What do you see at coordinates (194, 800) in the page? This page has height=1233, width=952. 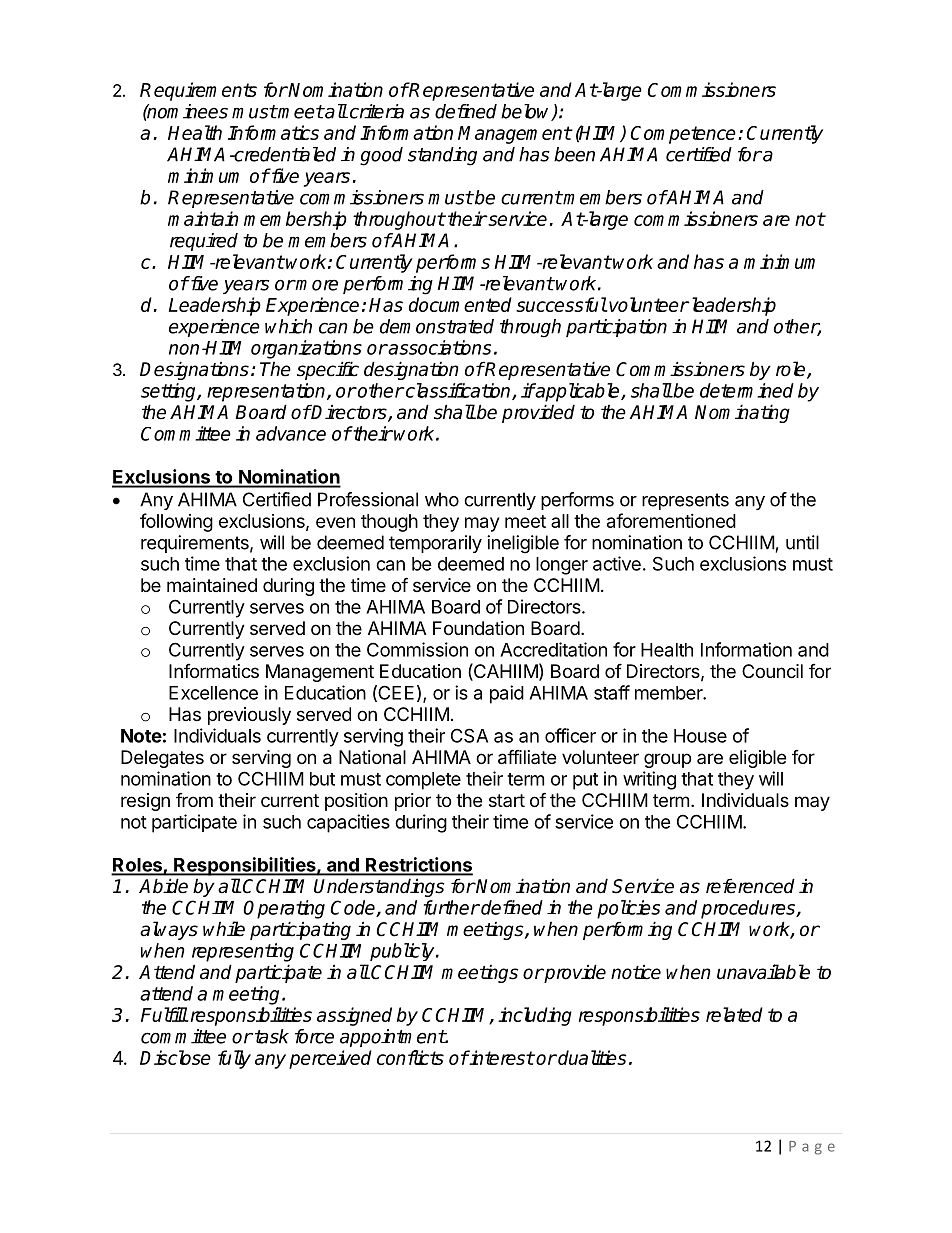 I see `from` at bounding box center [194, 800].
